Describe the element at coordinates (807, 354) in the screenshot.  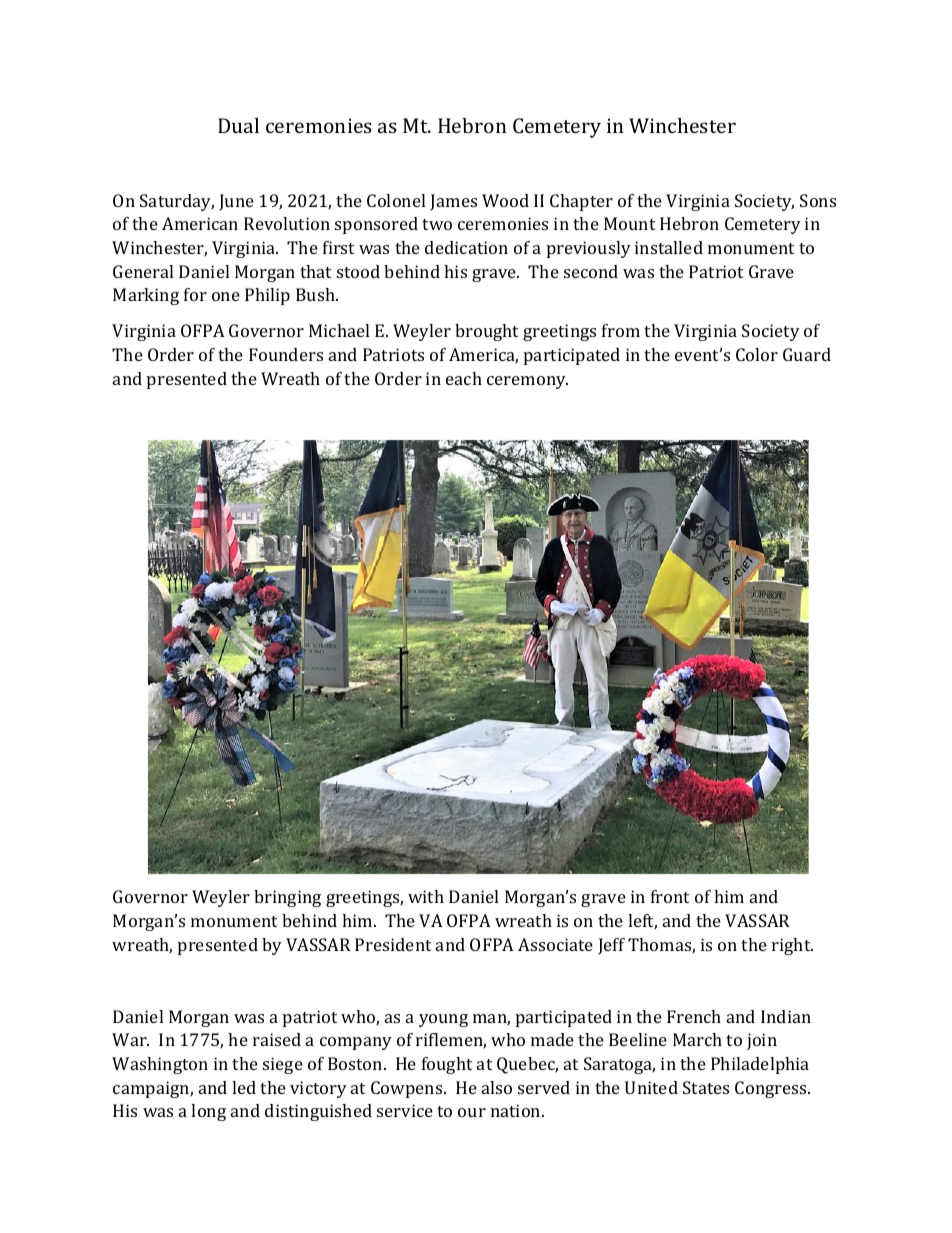
I see `Guard` at that location.
